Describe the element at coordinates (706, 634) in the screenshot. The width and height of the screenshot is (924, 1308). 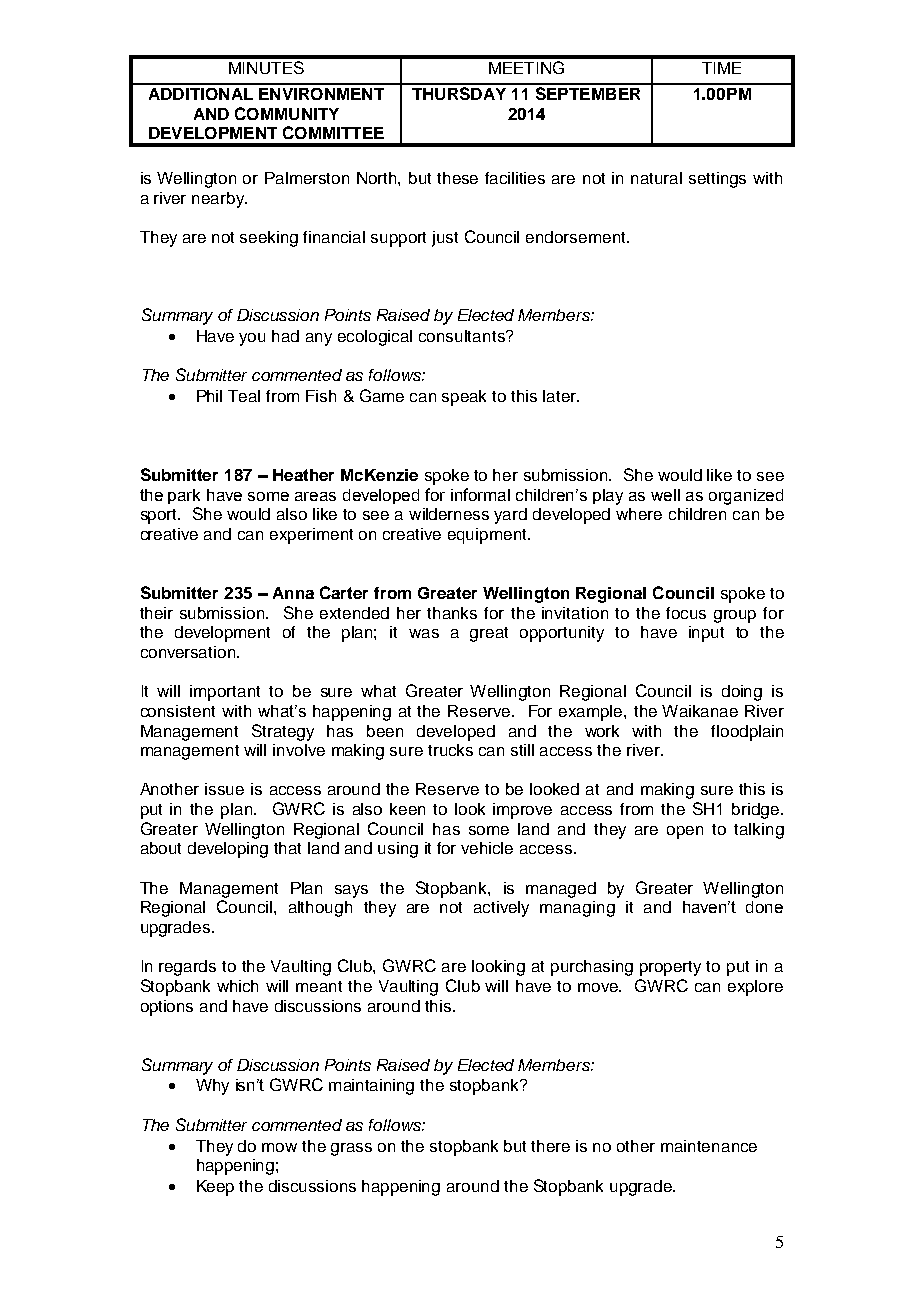
I see `input` at that location.
